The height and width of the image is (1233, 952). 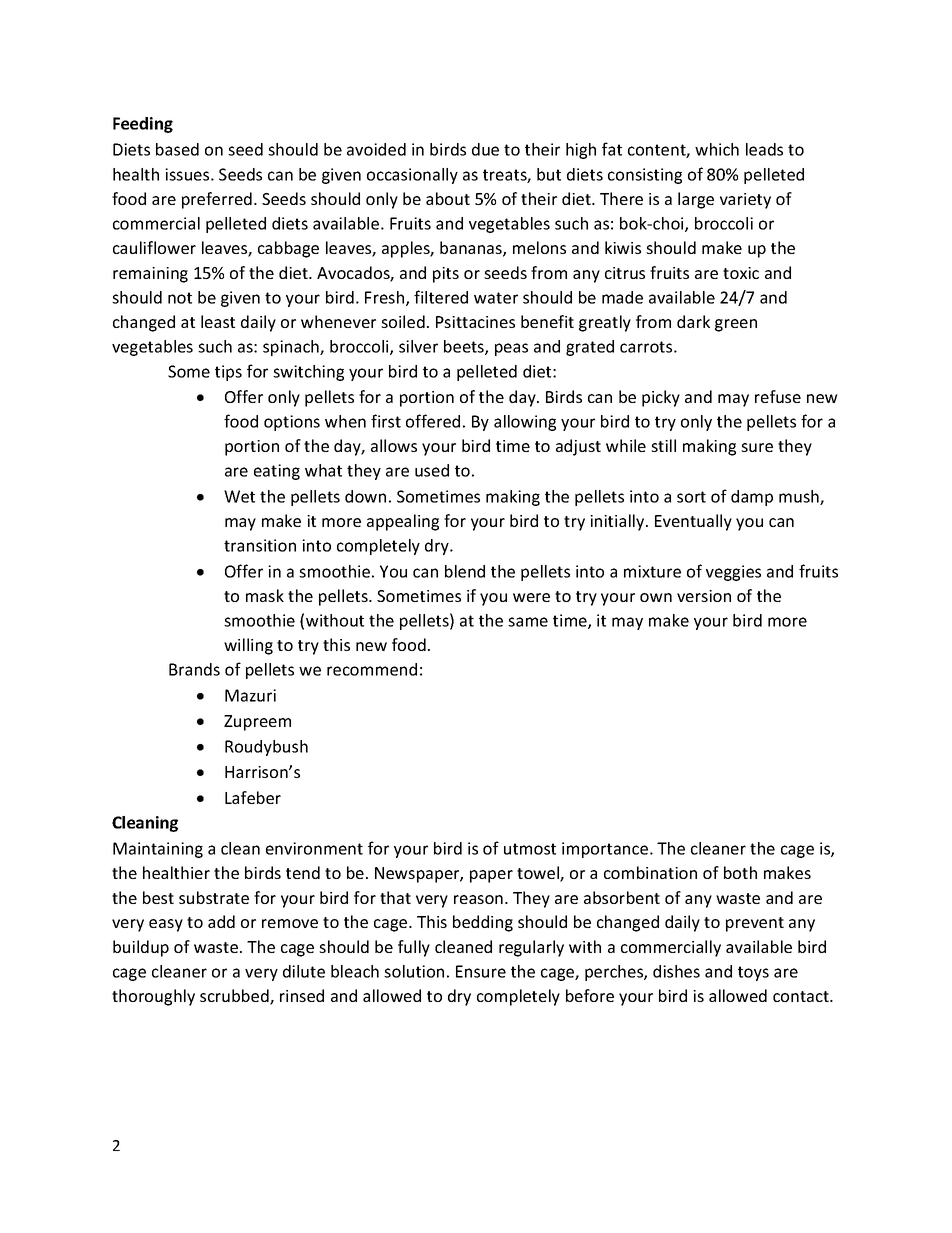 I want to click on which, so click(x=717, y=149).
